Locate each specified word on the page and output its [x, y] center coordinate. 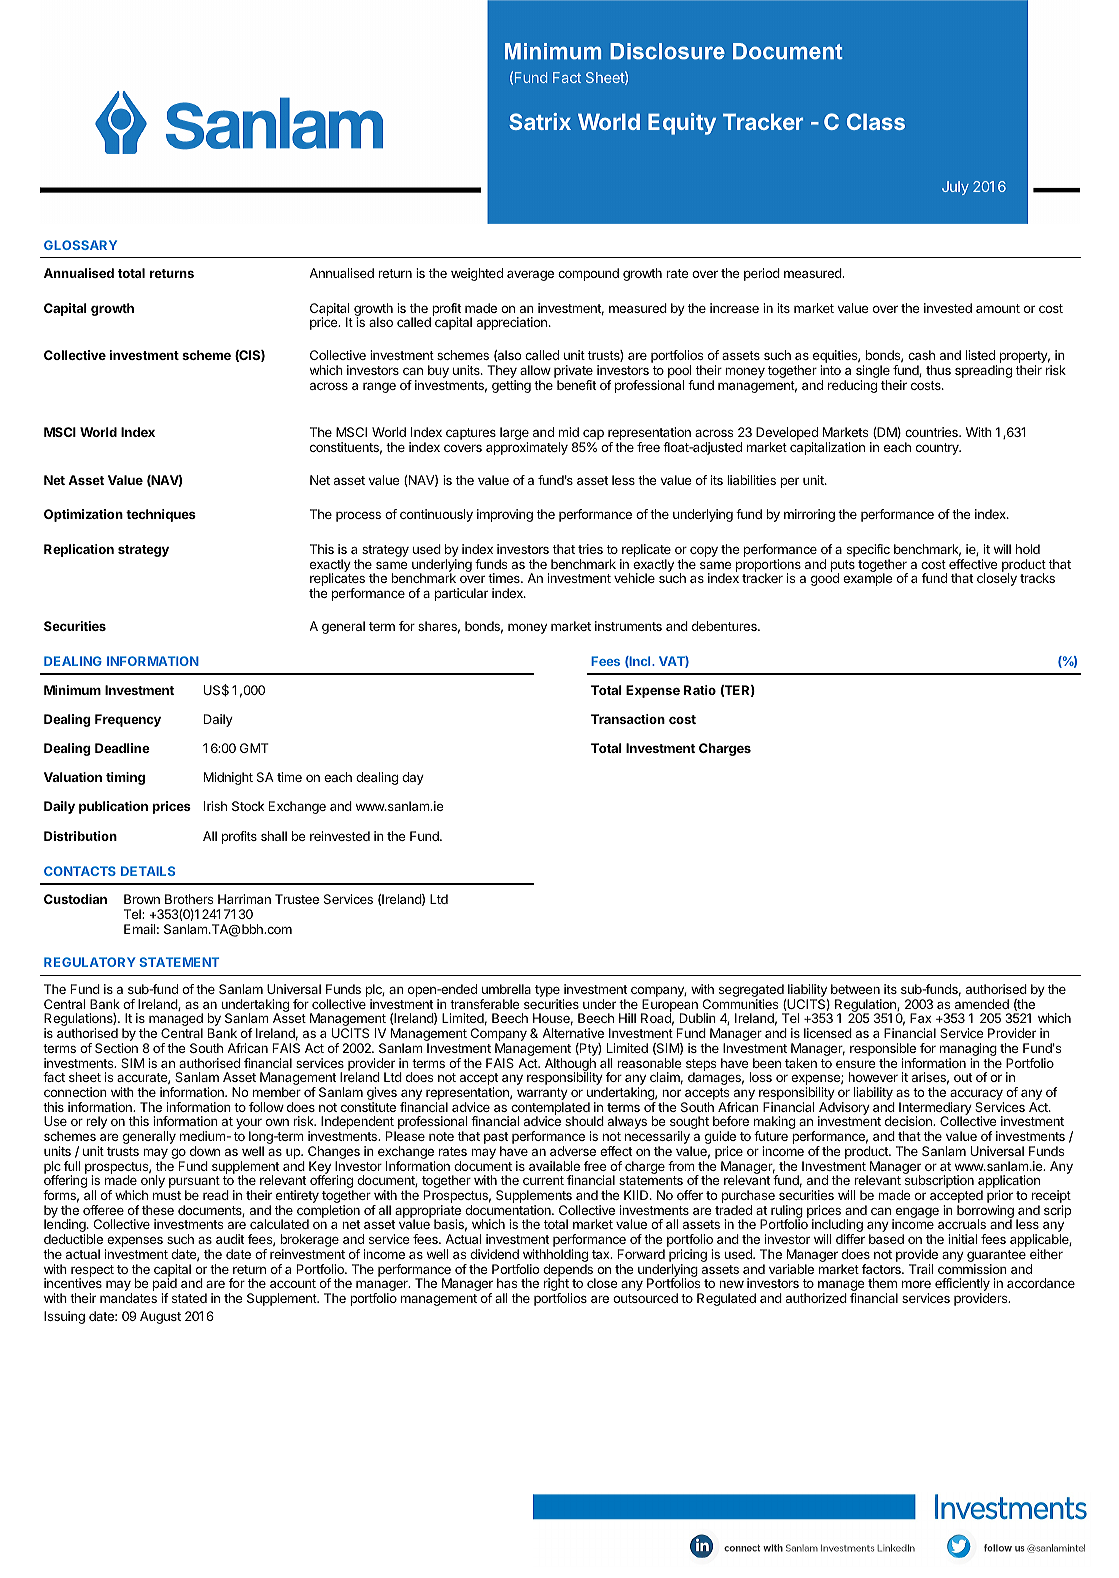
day [413, 778]
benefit [576, 385]
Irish [215, 806]
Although [570, 1065]
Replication [79, 550]
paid [165, 1286]
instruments [628, 626]
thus [938, 370]
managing [968, 1051]
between [855, 989]
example [868, 579]
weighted [477, 274]
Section [116, 1048]
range [379, 387]
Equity [682, 124]
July [955, 188]
